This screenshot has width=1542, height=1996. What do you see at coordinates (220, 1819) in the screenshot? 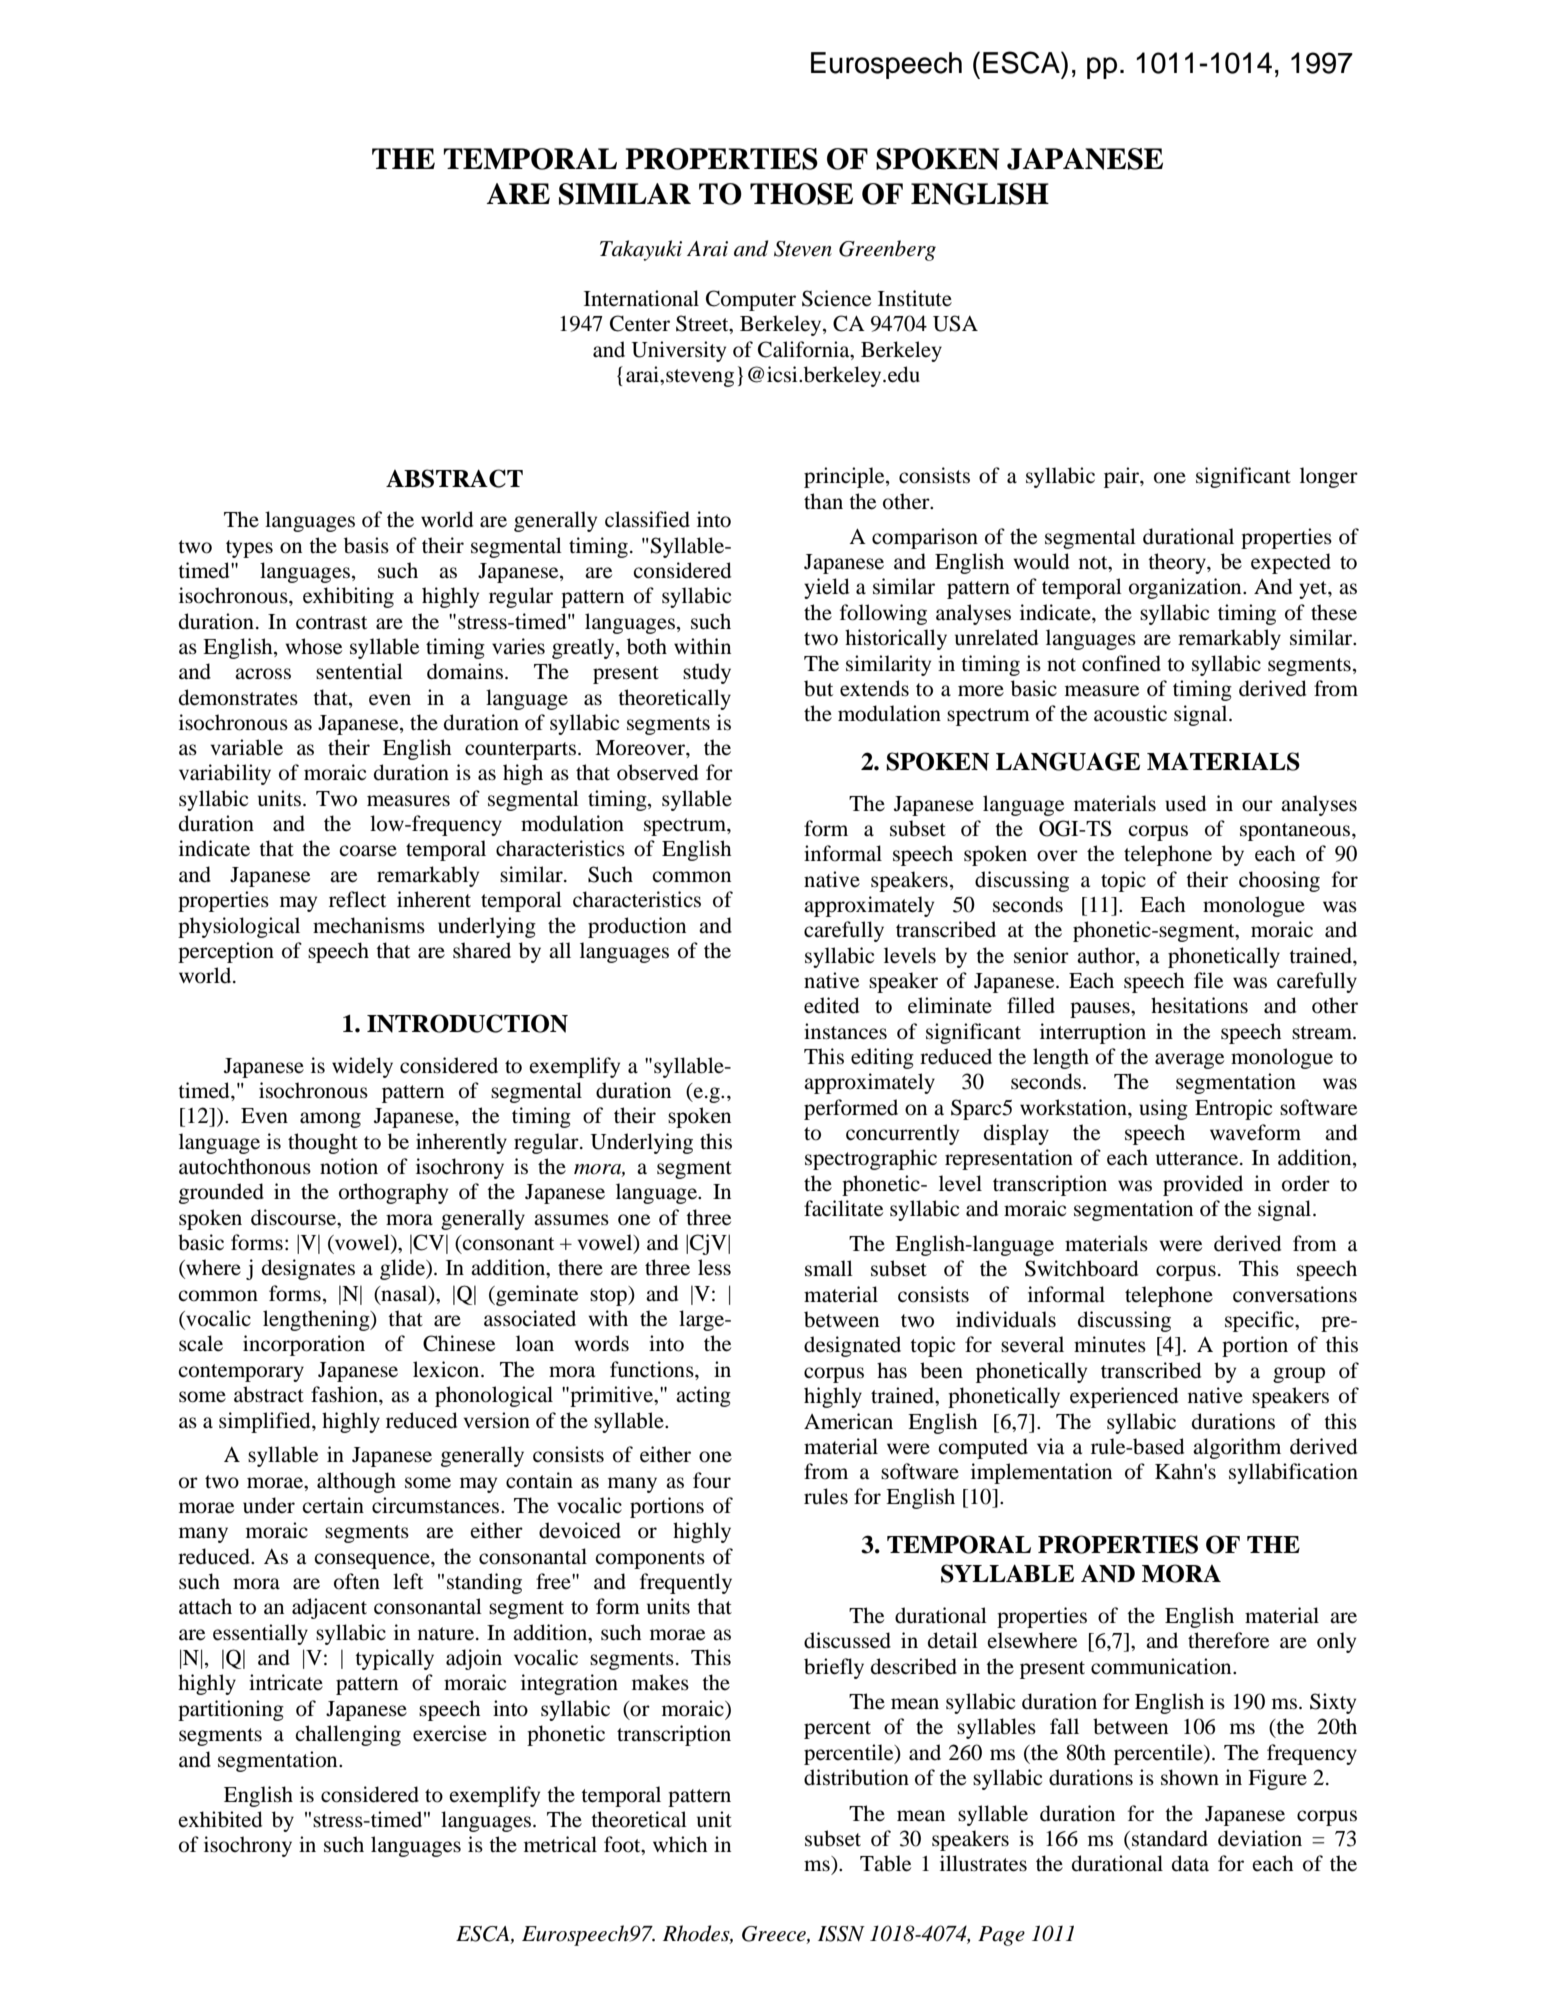
I see `exhibited` at bounding box center [220, 1819].
